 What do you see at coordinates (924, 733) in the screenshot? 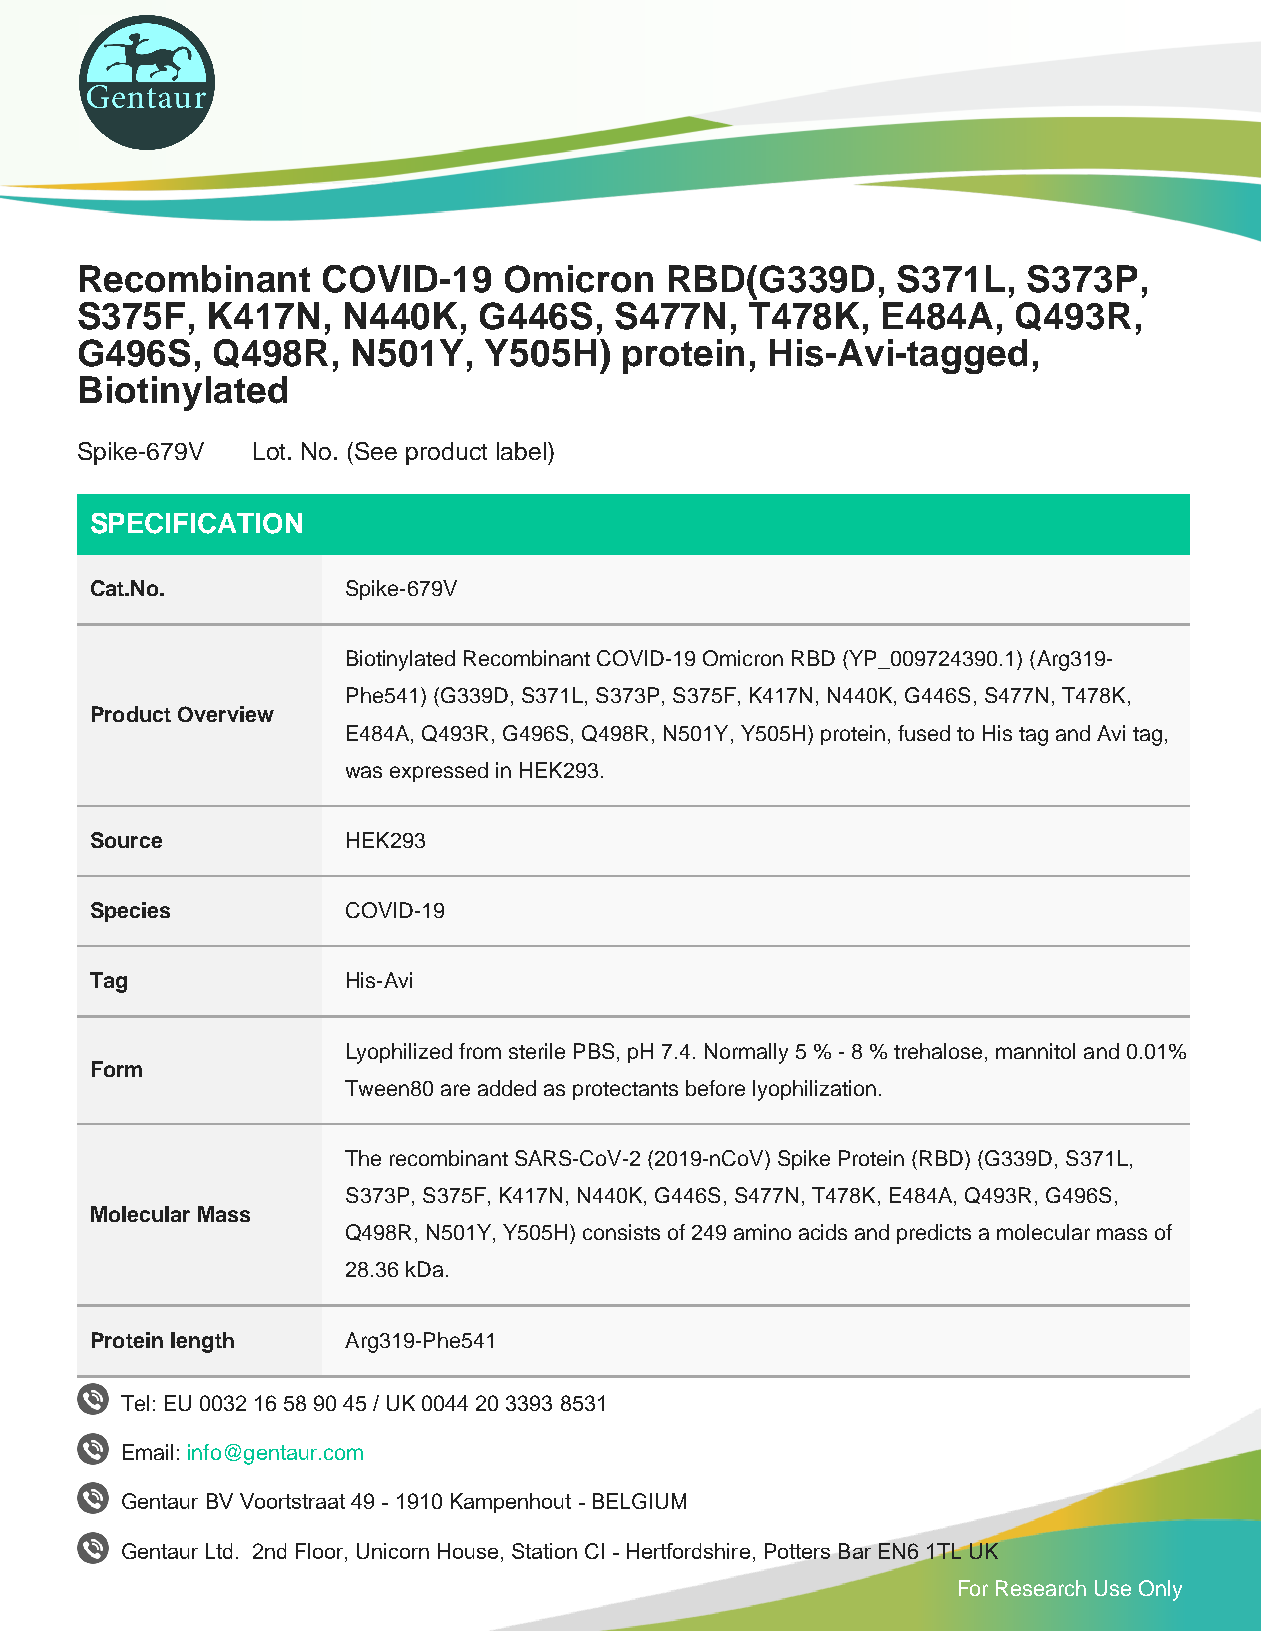
I see `fused` at bounding box center [924, 733].
